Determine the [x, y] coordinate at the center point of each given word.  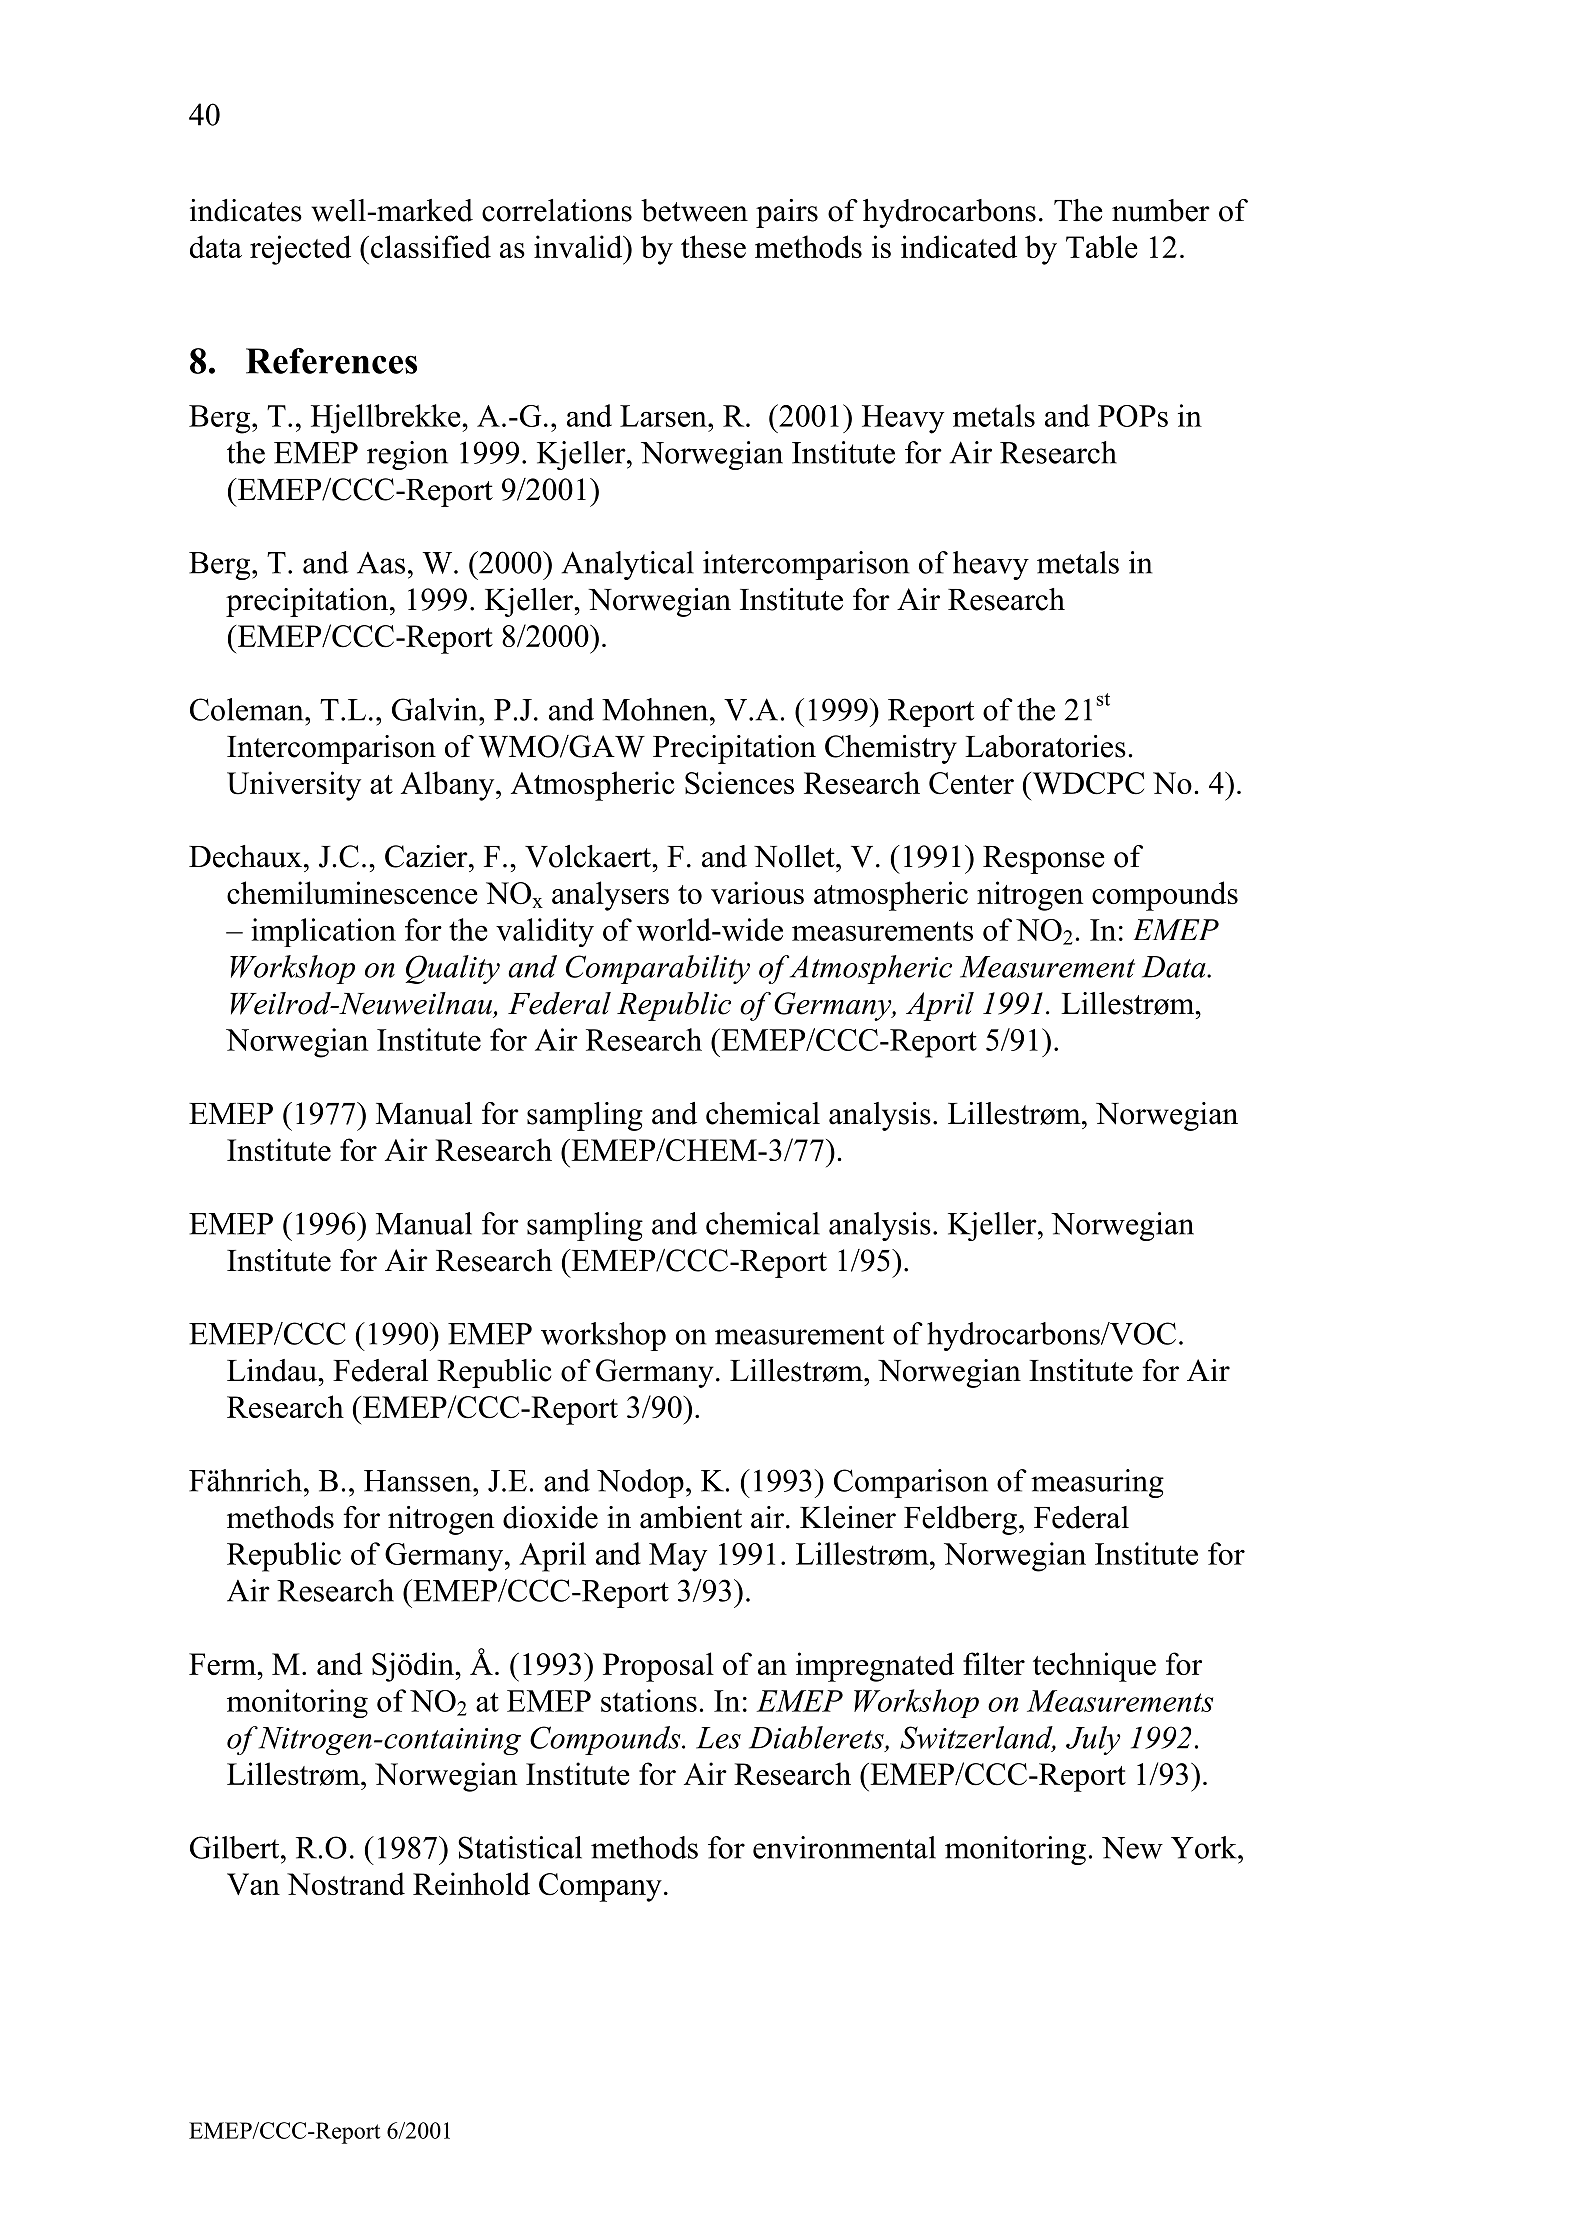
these [713, 246]
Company [600, 1887]
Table [1102, 246]
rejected [300, 250]
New [1132, 1848]
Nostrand [346, 1883]
